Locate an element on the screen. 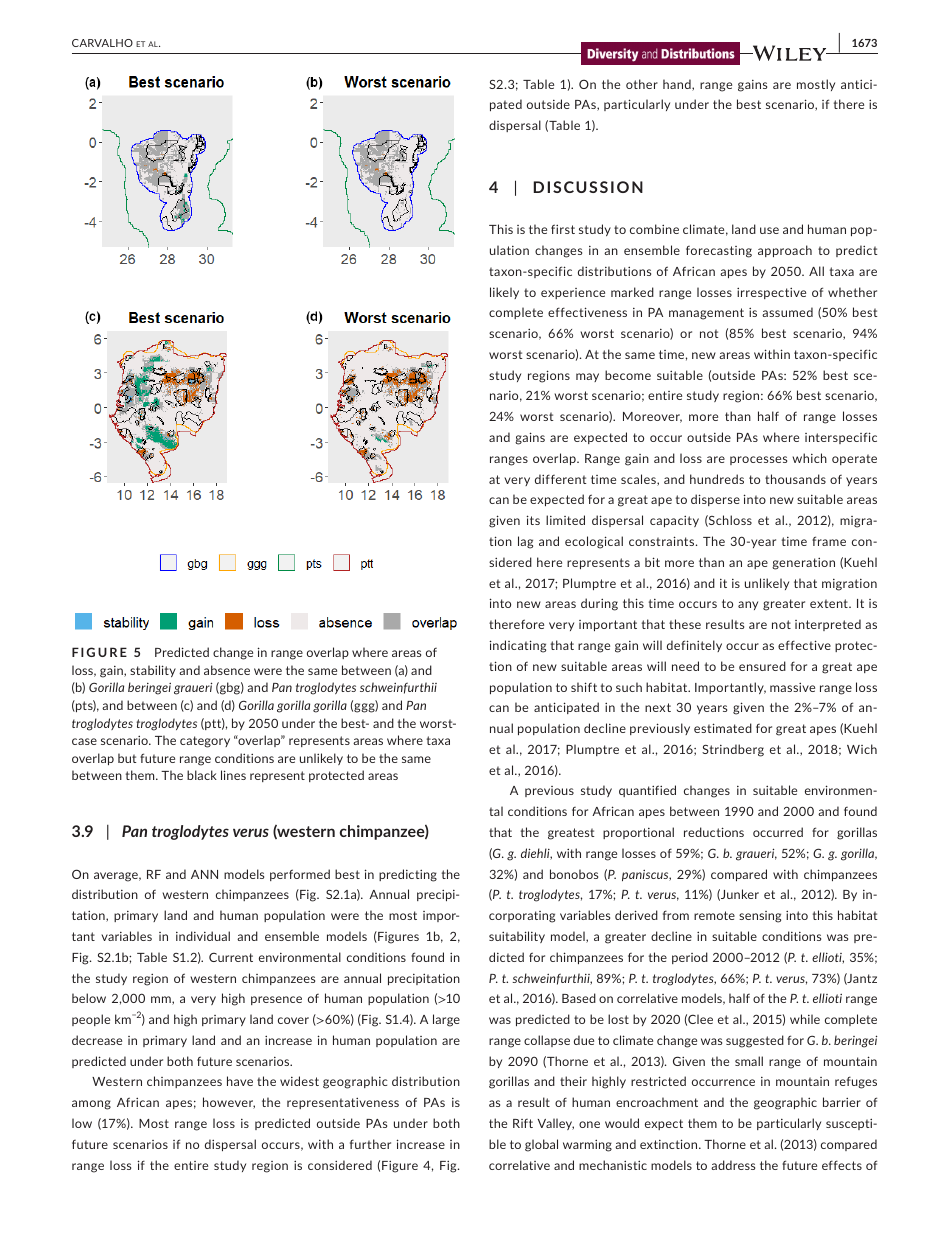 This screenshot has height=1251, width=952. hand is located at coordinates (678, 85).
